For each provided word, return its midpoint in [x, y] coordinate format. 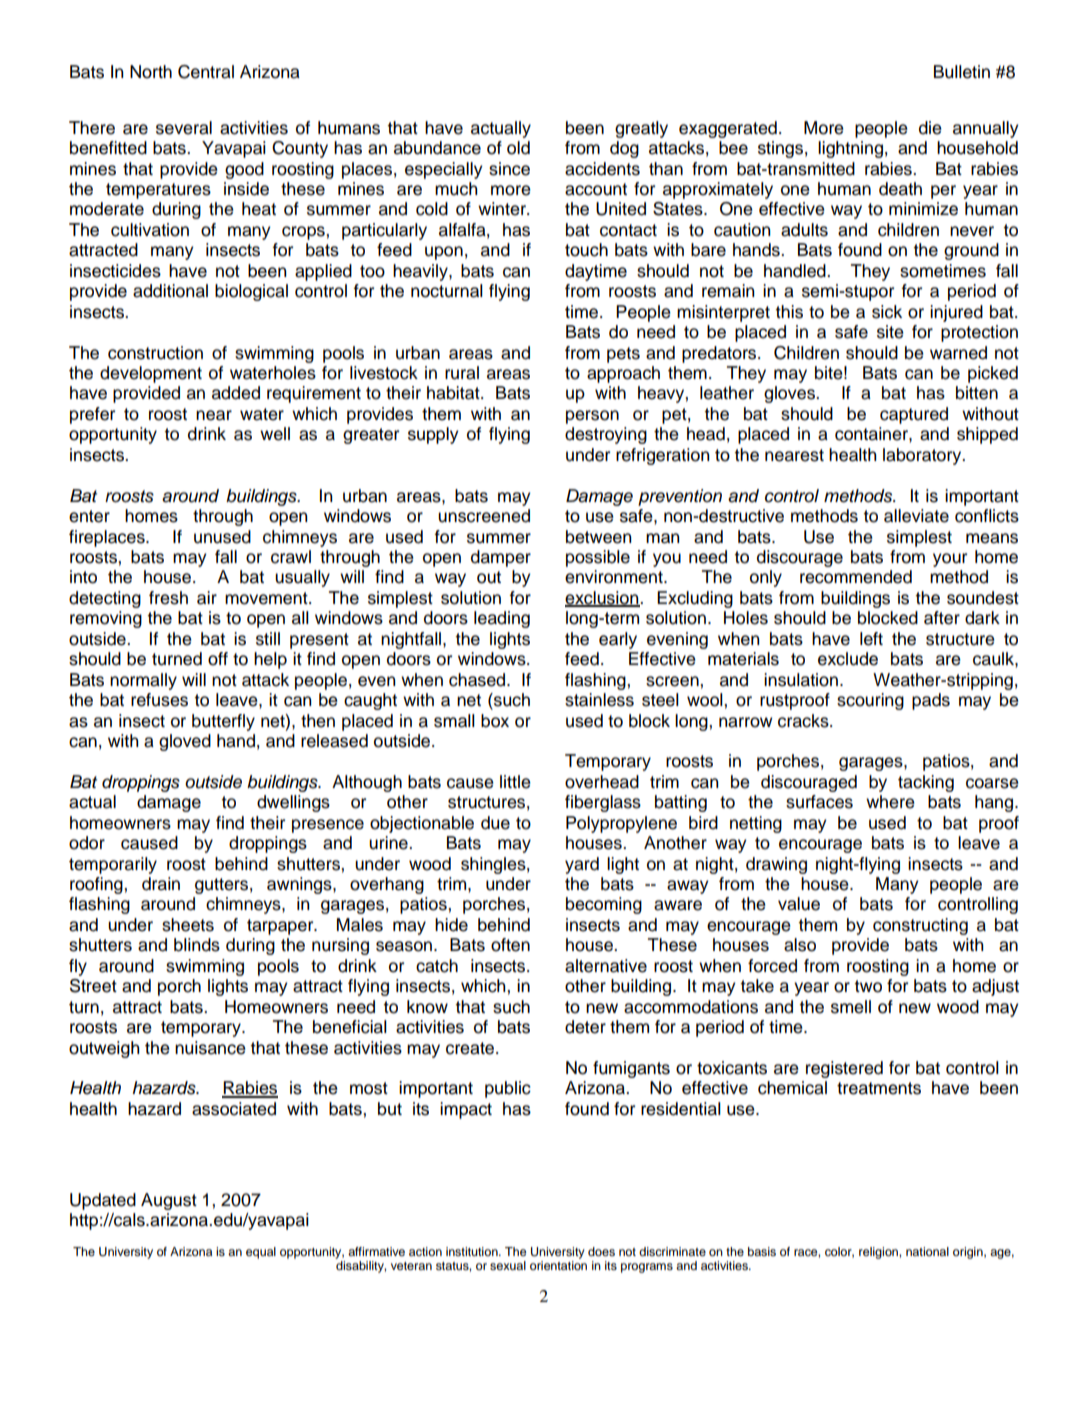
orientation [558, 1265]
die [930, 128]
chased [478, 680]
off [218, 659]
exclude [848, 659]
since [509, 169]
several [184, 128]
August [169, 1201]
